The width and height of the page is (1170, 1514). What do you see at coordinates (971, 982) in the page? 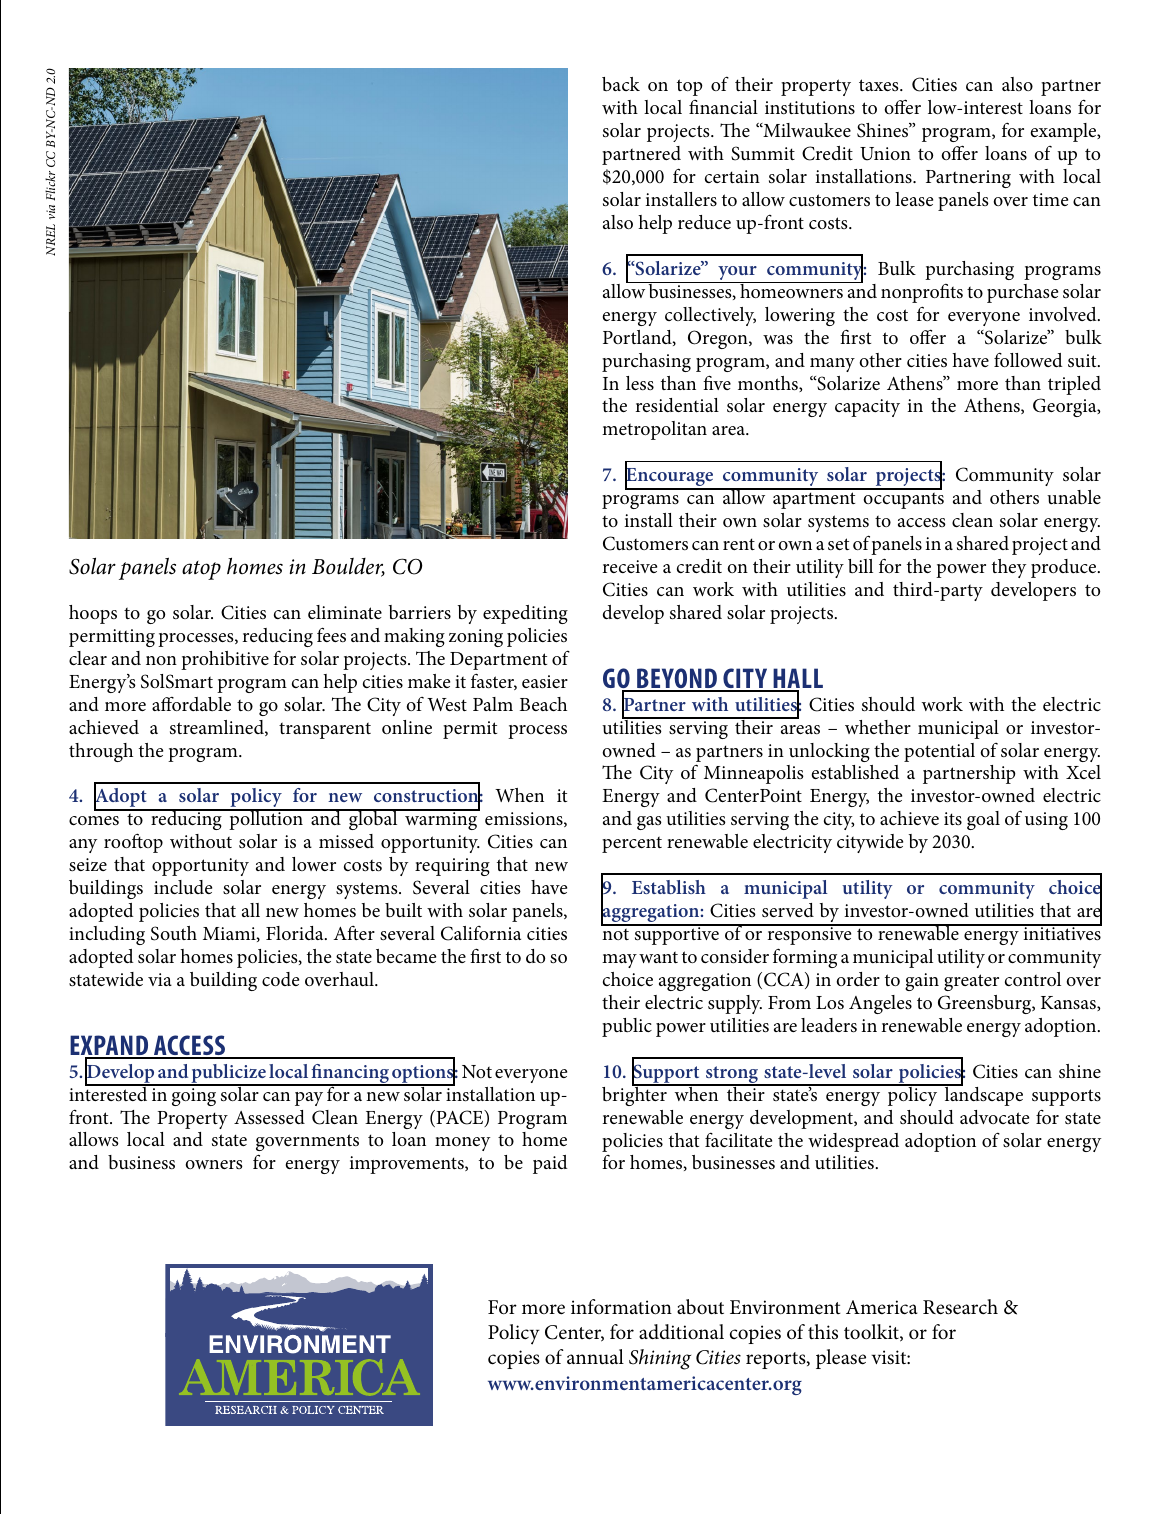
I see `greater` at bounding box center [971, 982].
